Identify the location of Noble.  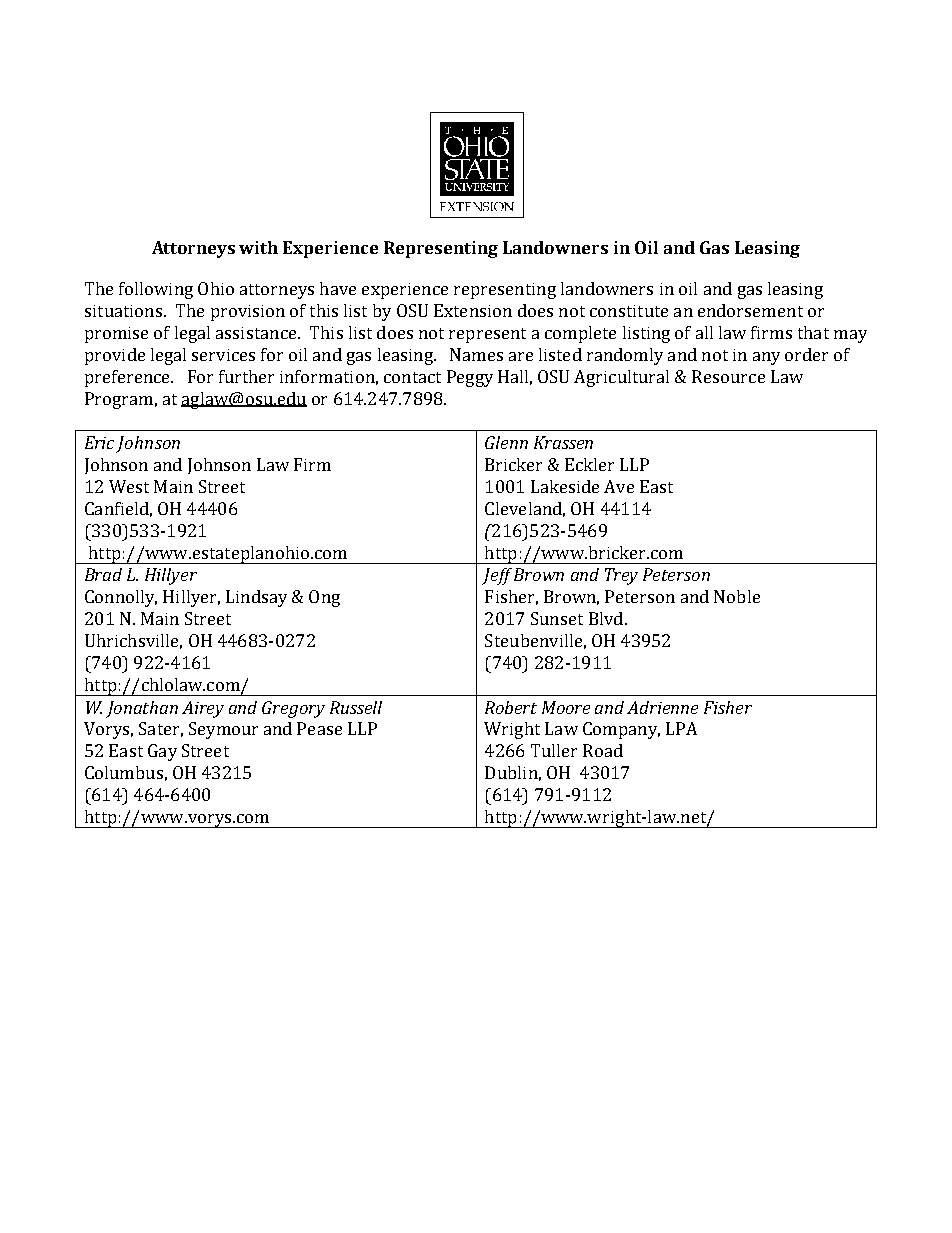
(737, 596).
